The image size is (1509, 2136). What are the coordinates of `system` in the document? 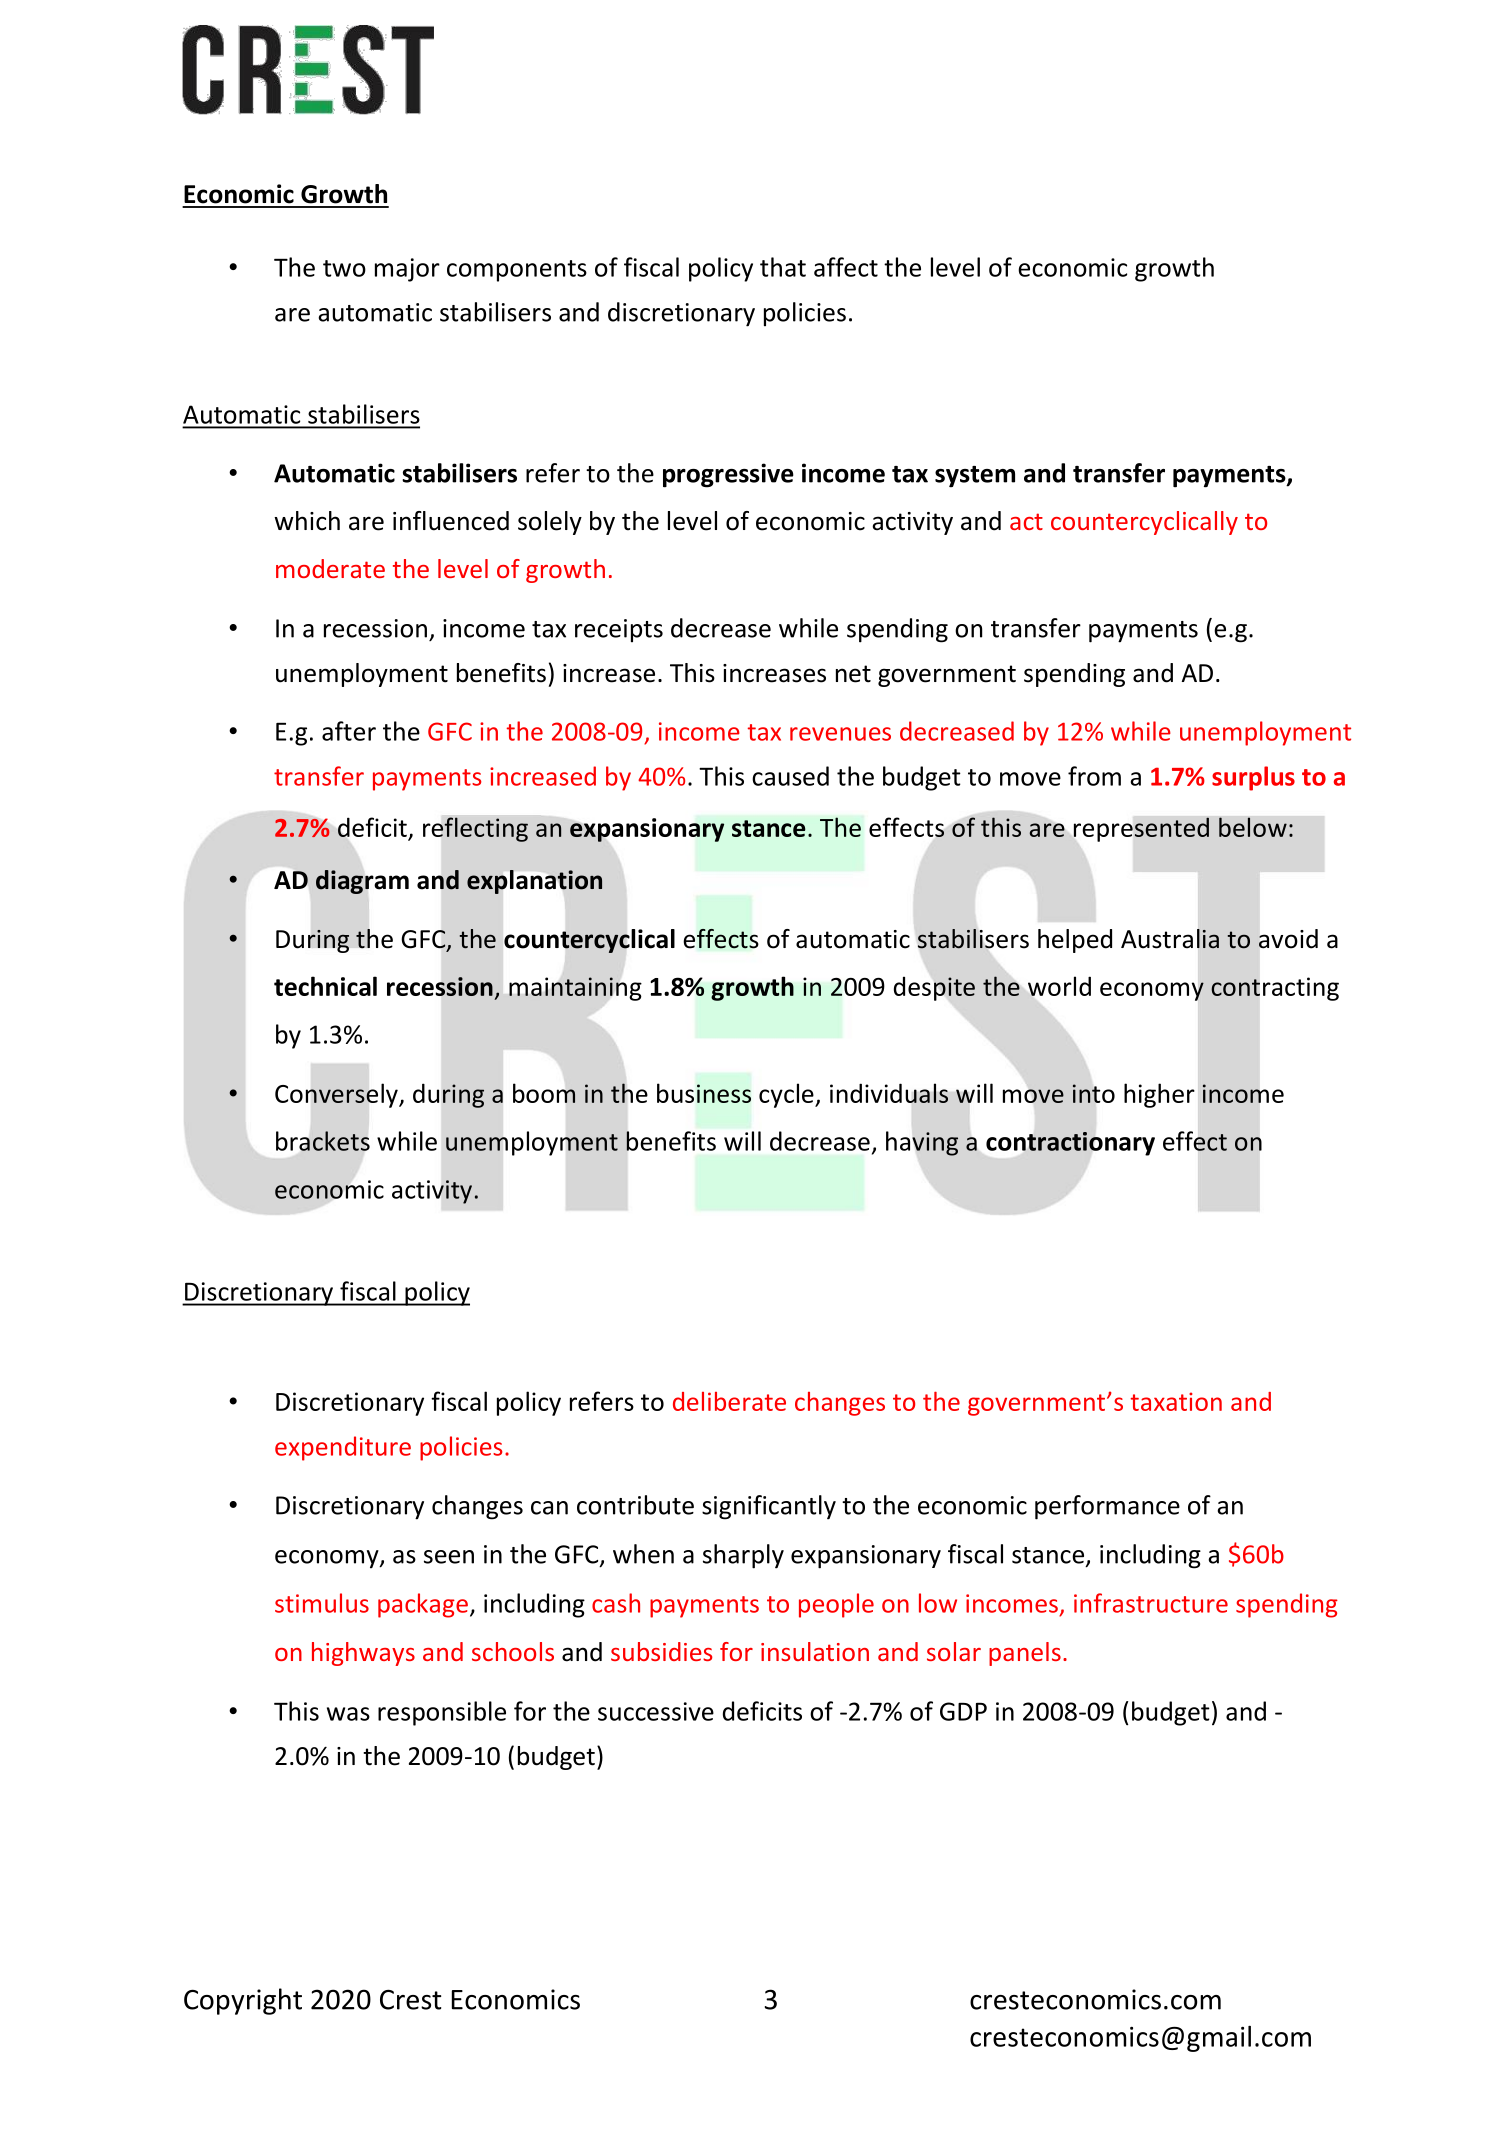 It's located at (975, 477).
